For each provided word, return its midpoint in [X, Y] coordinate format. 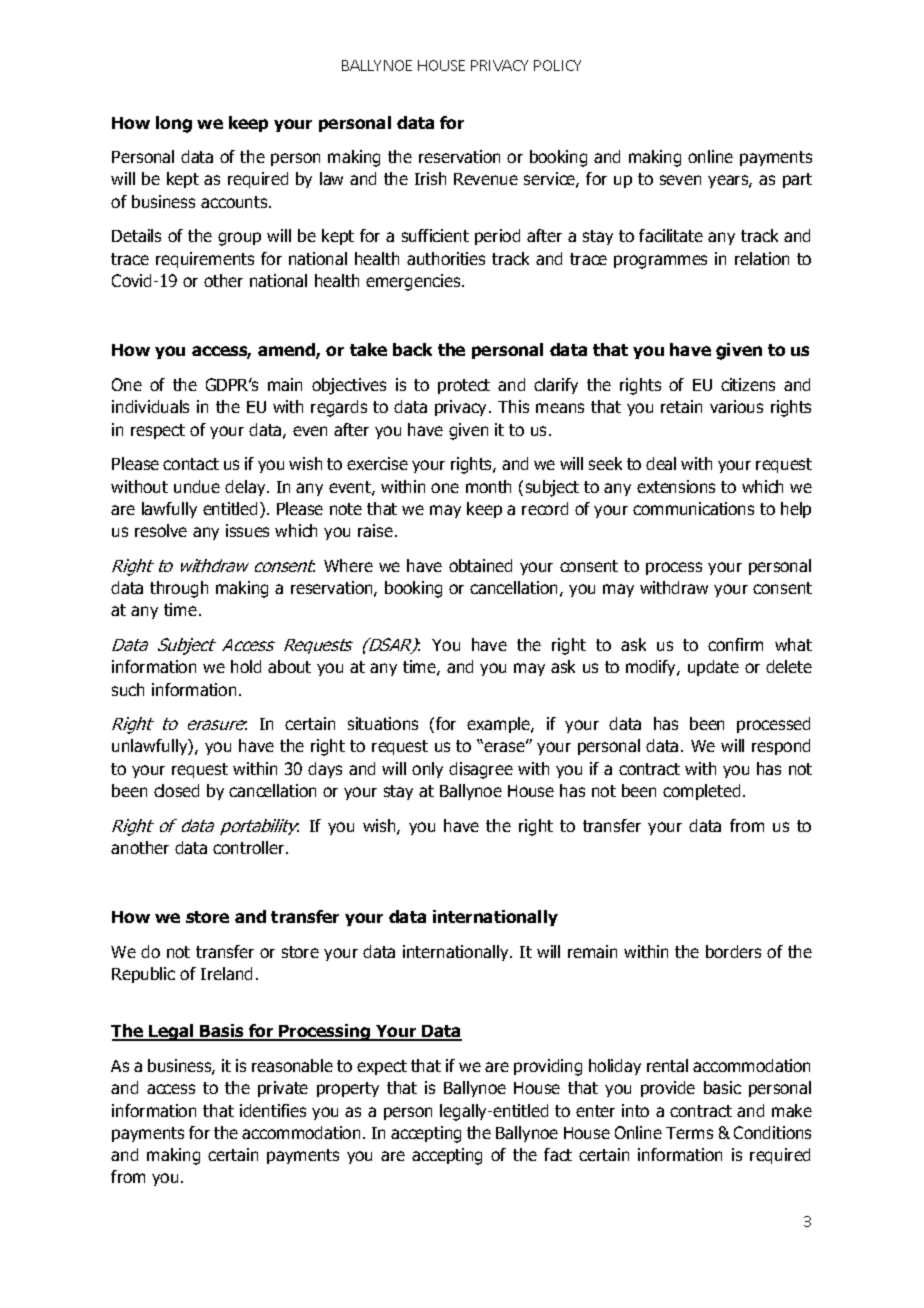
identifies [273, 1110]
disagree [481, 770]
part [797, 180]
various [736, 406]
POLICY [557, 65]
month [488, 486]
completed [701, 792]
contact [191, 464]
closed [176, 790]
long [174, 124]
